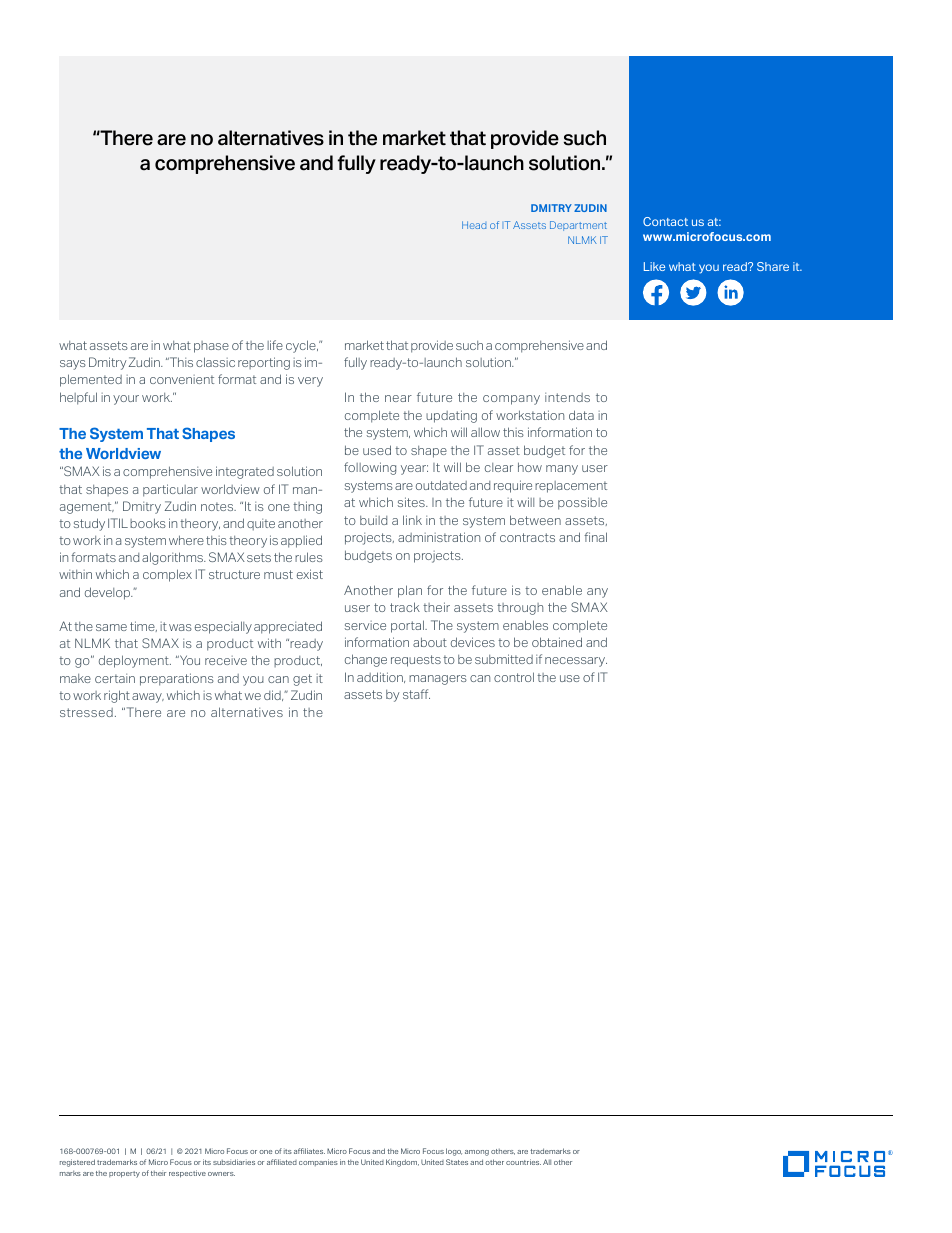  Describe the element at coordinates (523, 1162) in the document. I see `countries` at that location.
